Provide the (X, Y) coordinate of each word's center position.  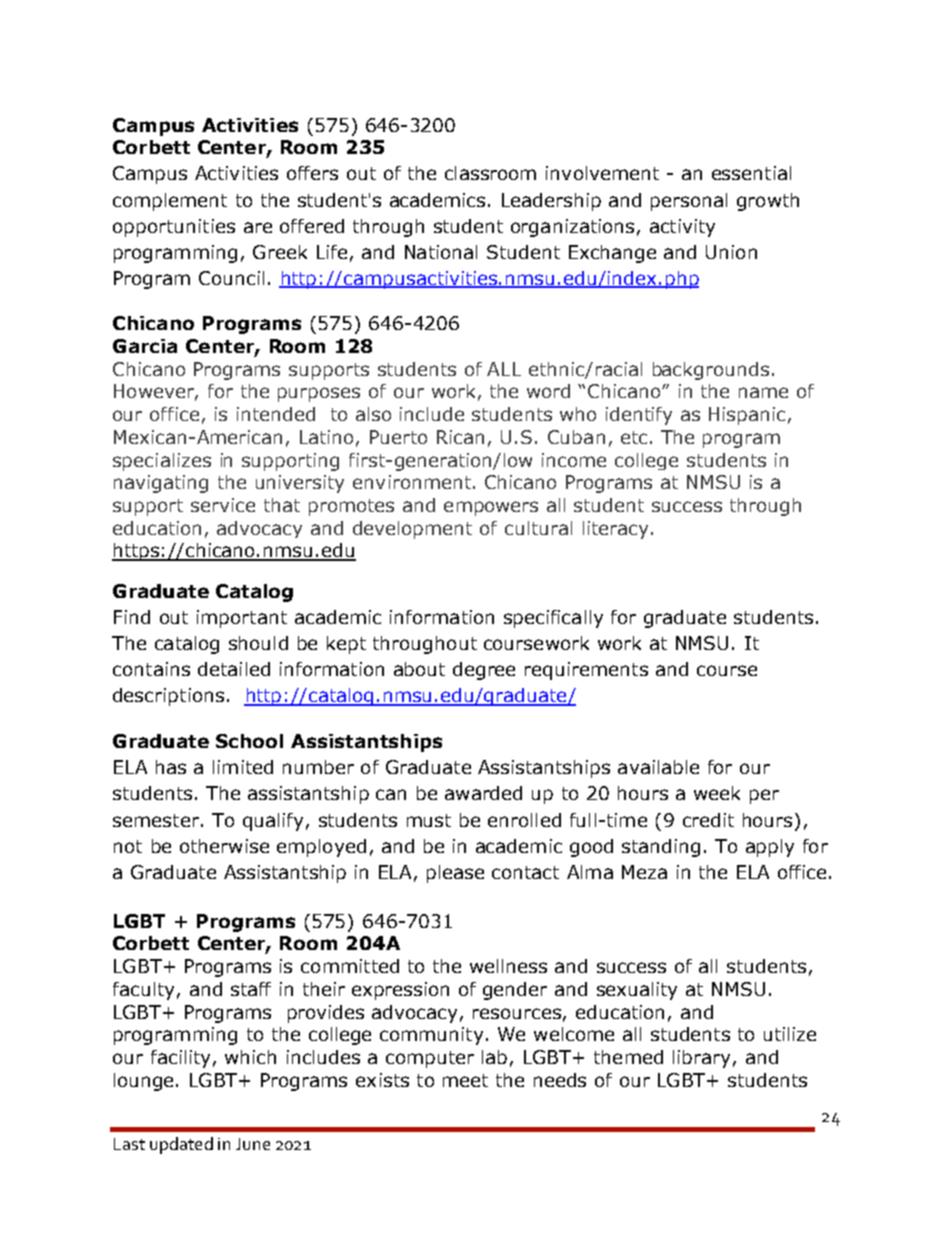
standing (661, 848)
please (455, 874)
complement (170, 202)
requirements (586, 671)
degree (484, 671)
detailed (234, 669)
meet (465, 1080)
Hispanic (747, 416)
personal (689, 202)
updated (181, 1145)
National (441, 252)
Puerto (398, 437)
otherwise (224, 846)
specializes (162, 462)
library (701, 1059)
